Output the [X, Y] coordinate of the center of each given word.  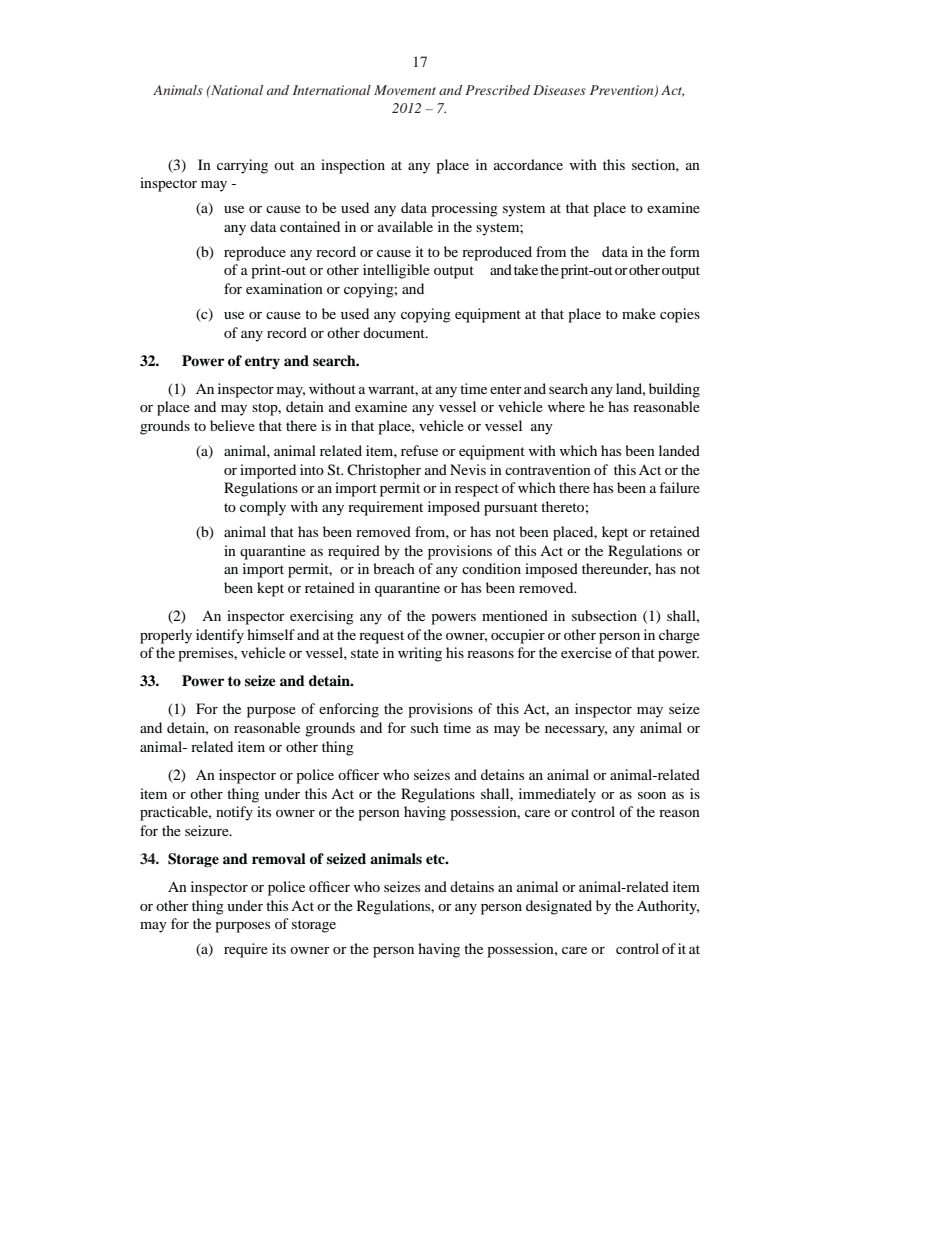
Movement [405, 90]
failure [679, 487]
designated [559, 907]
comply [263, 508]
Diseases [559, 90]
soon [652, 795]
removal [279, 858]
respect [477, 490]
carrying [242, 166]
